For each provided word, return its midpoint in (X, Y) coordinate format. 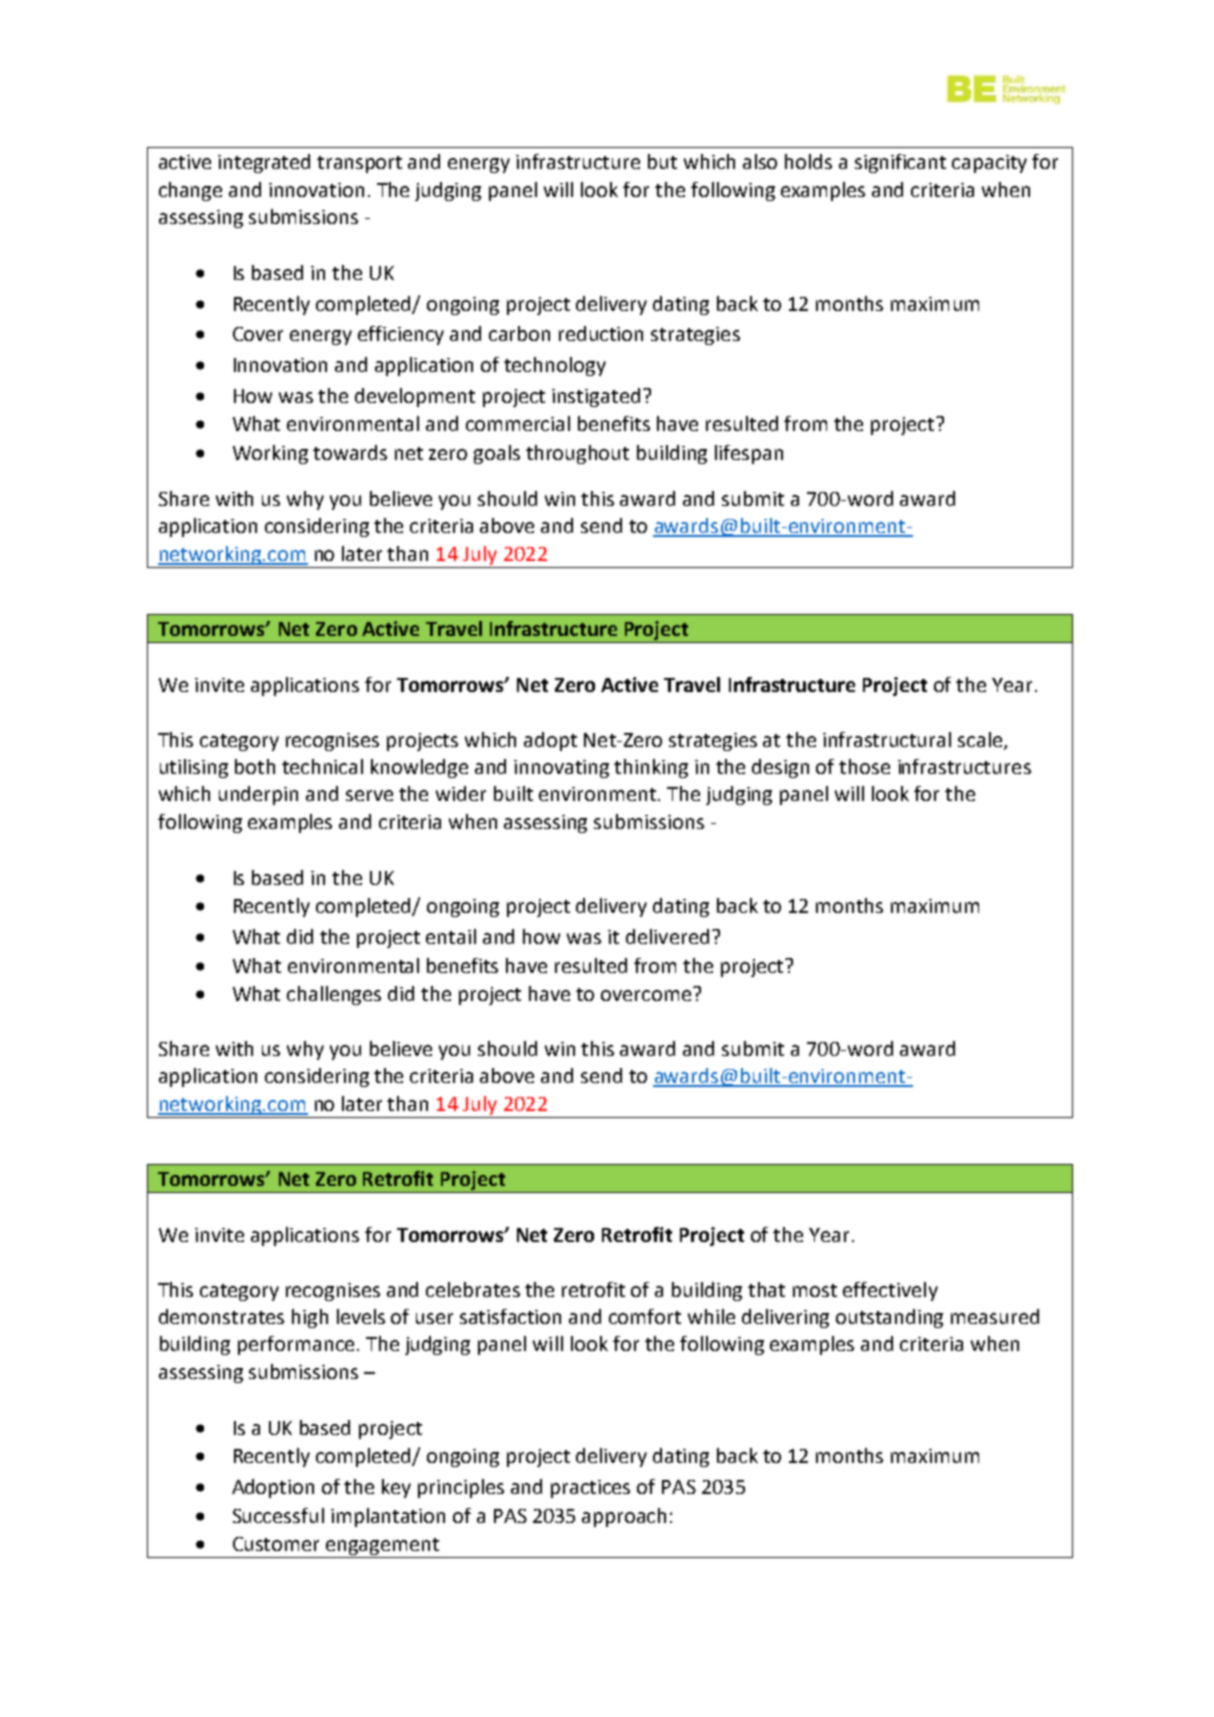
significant (900, 163)
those (864, 766)
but (662, 161)
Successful (278, 1515)
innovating (561, 769)
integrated (264, 163)
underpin (258, 795)
